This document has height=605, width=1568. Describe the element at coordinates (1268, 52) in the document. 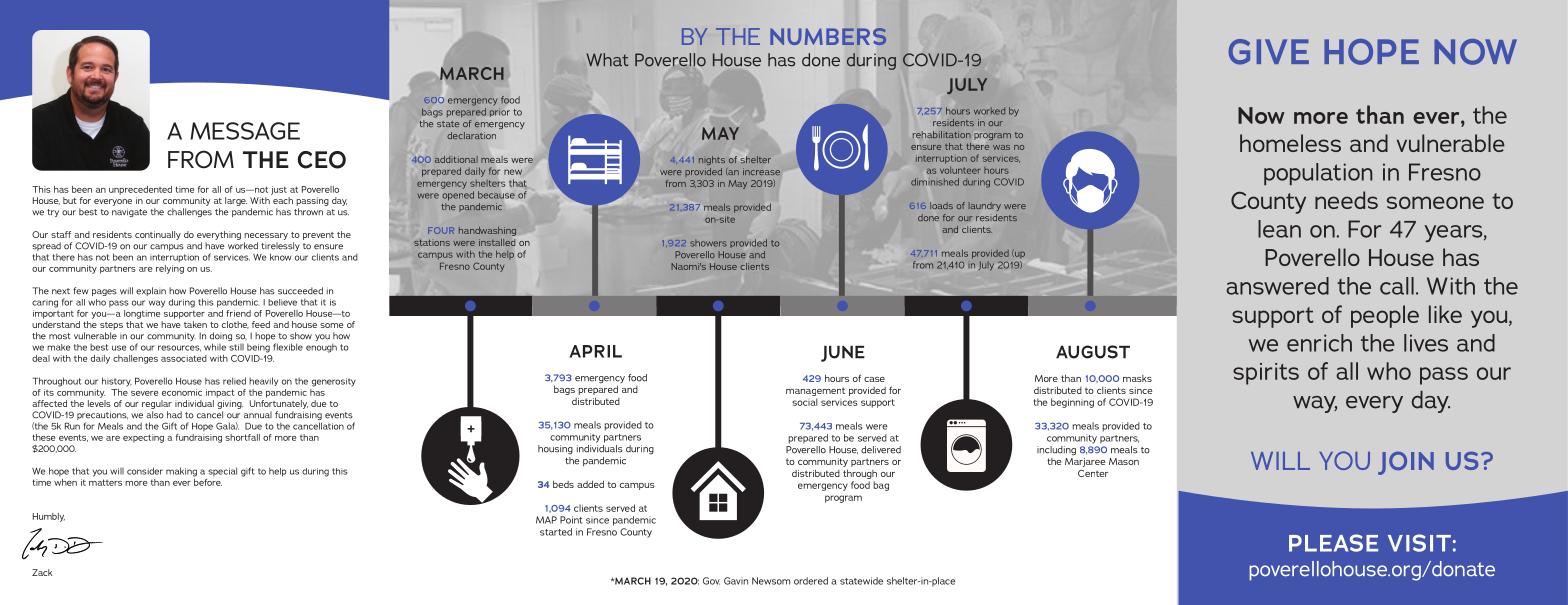

I see `GIVE` at that location.
